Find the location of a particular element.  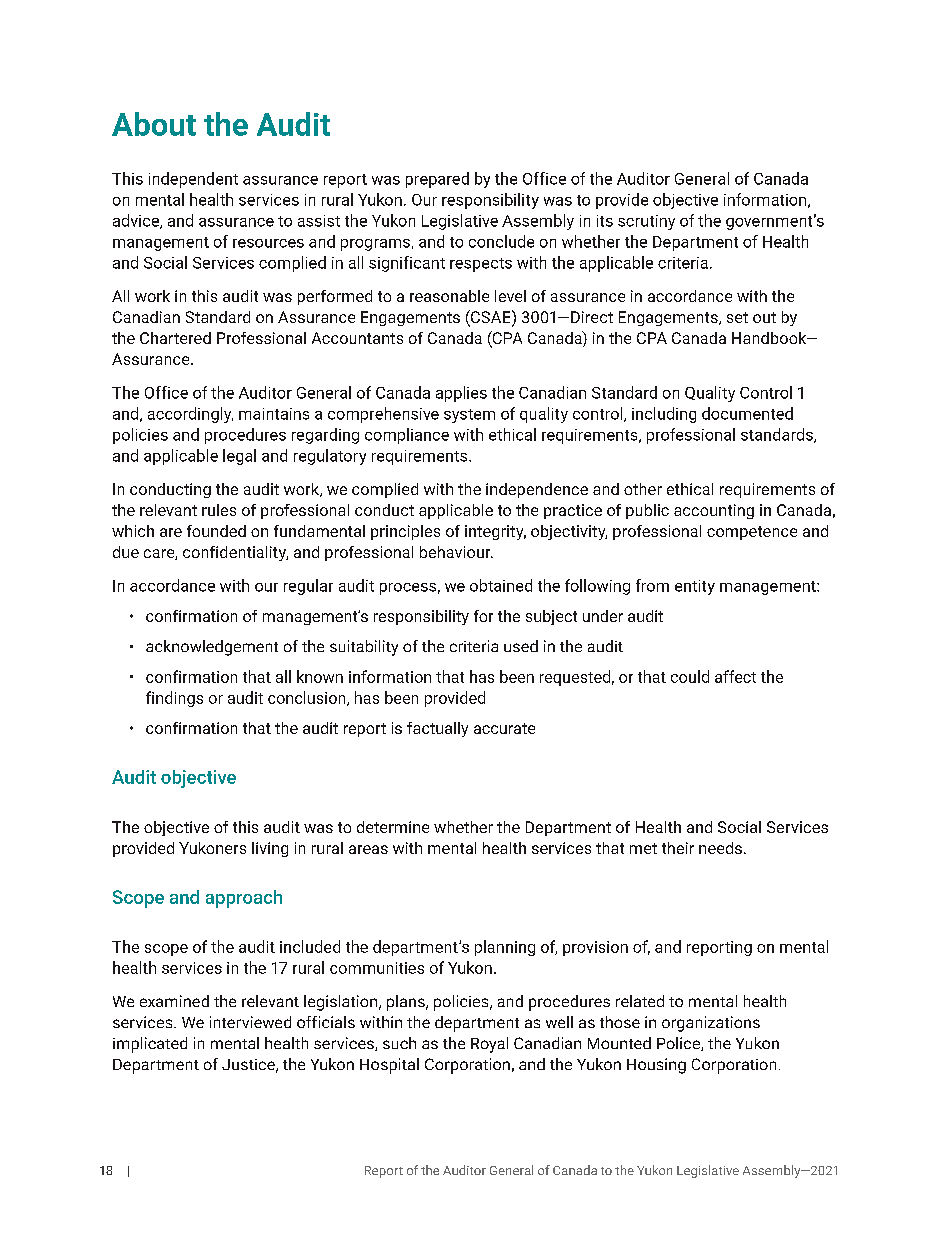

Royal is located at coordinates (489, 1045).
